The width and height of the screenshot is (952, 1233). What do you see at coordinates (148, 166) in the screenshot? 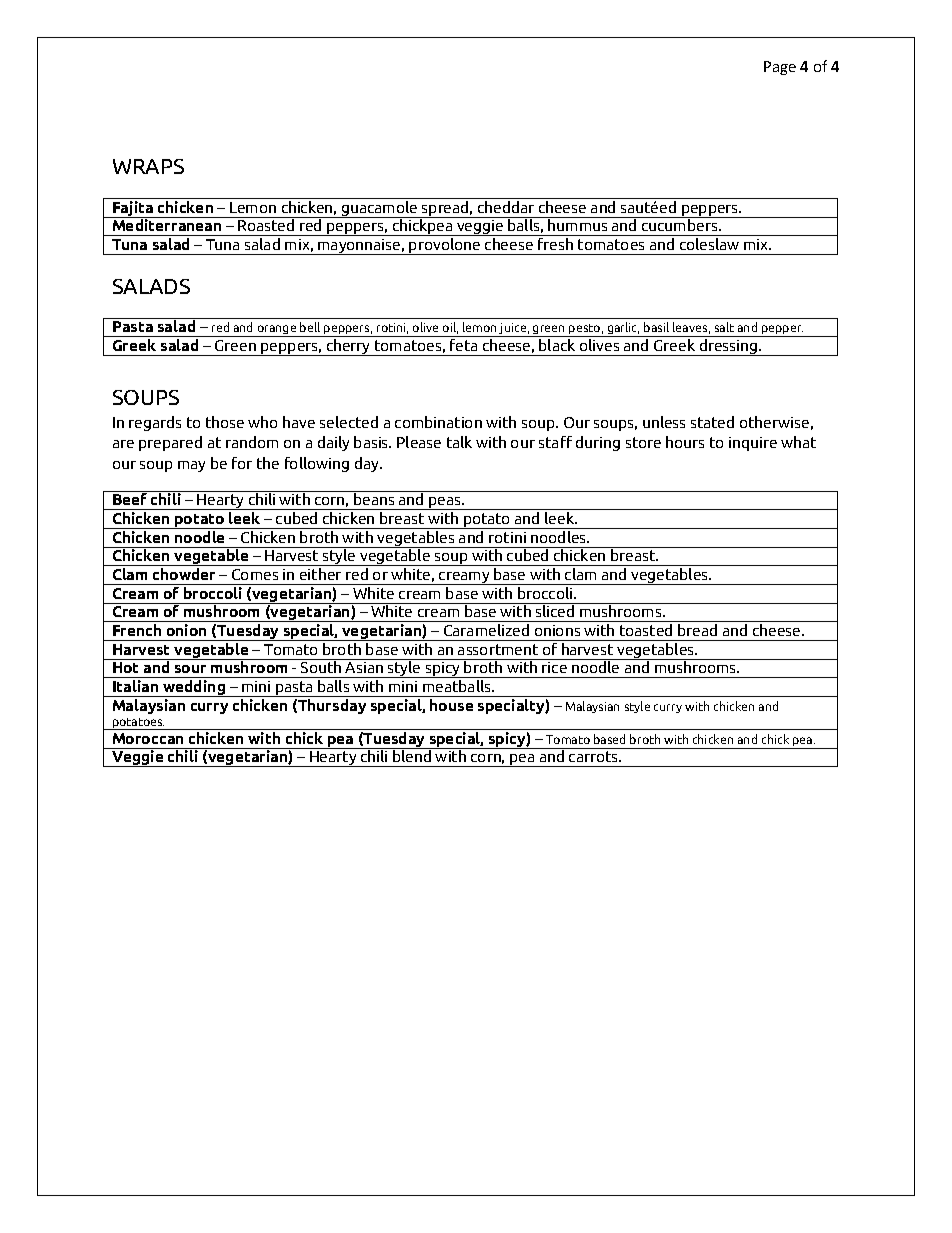
I see `WRAPS` at bounding box center [148, 166].
